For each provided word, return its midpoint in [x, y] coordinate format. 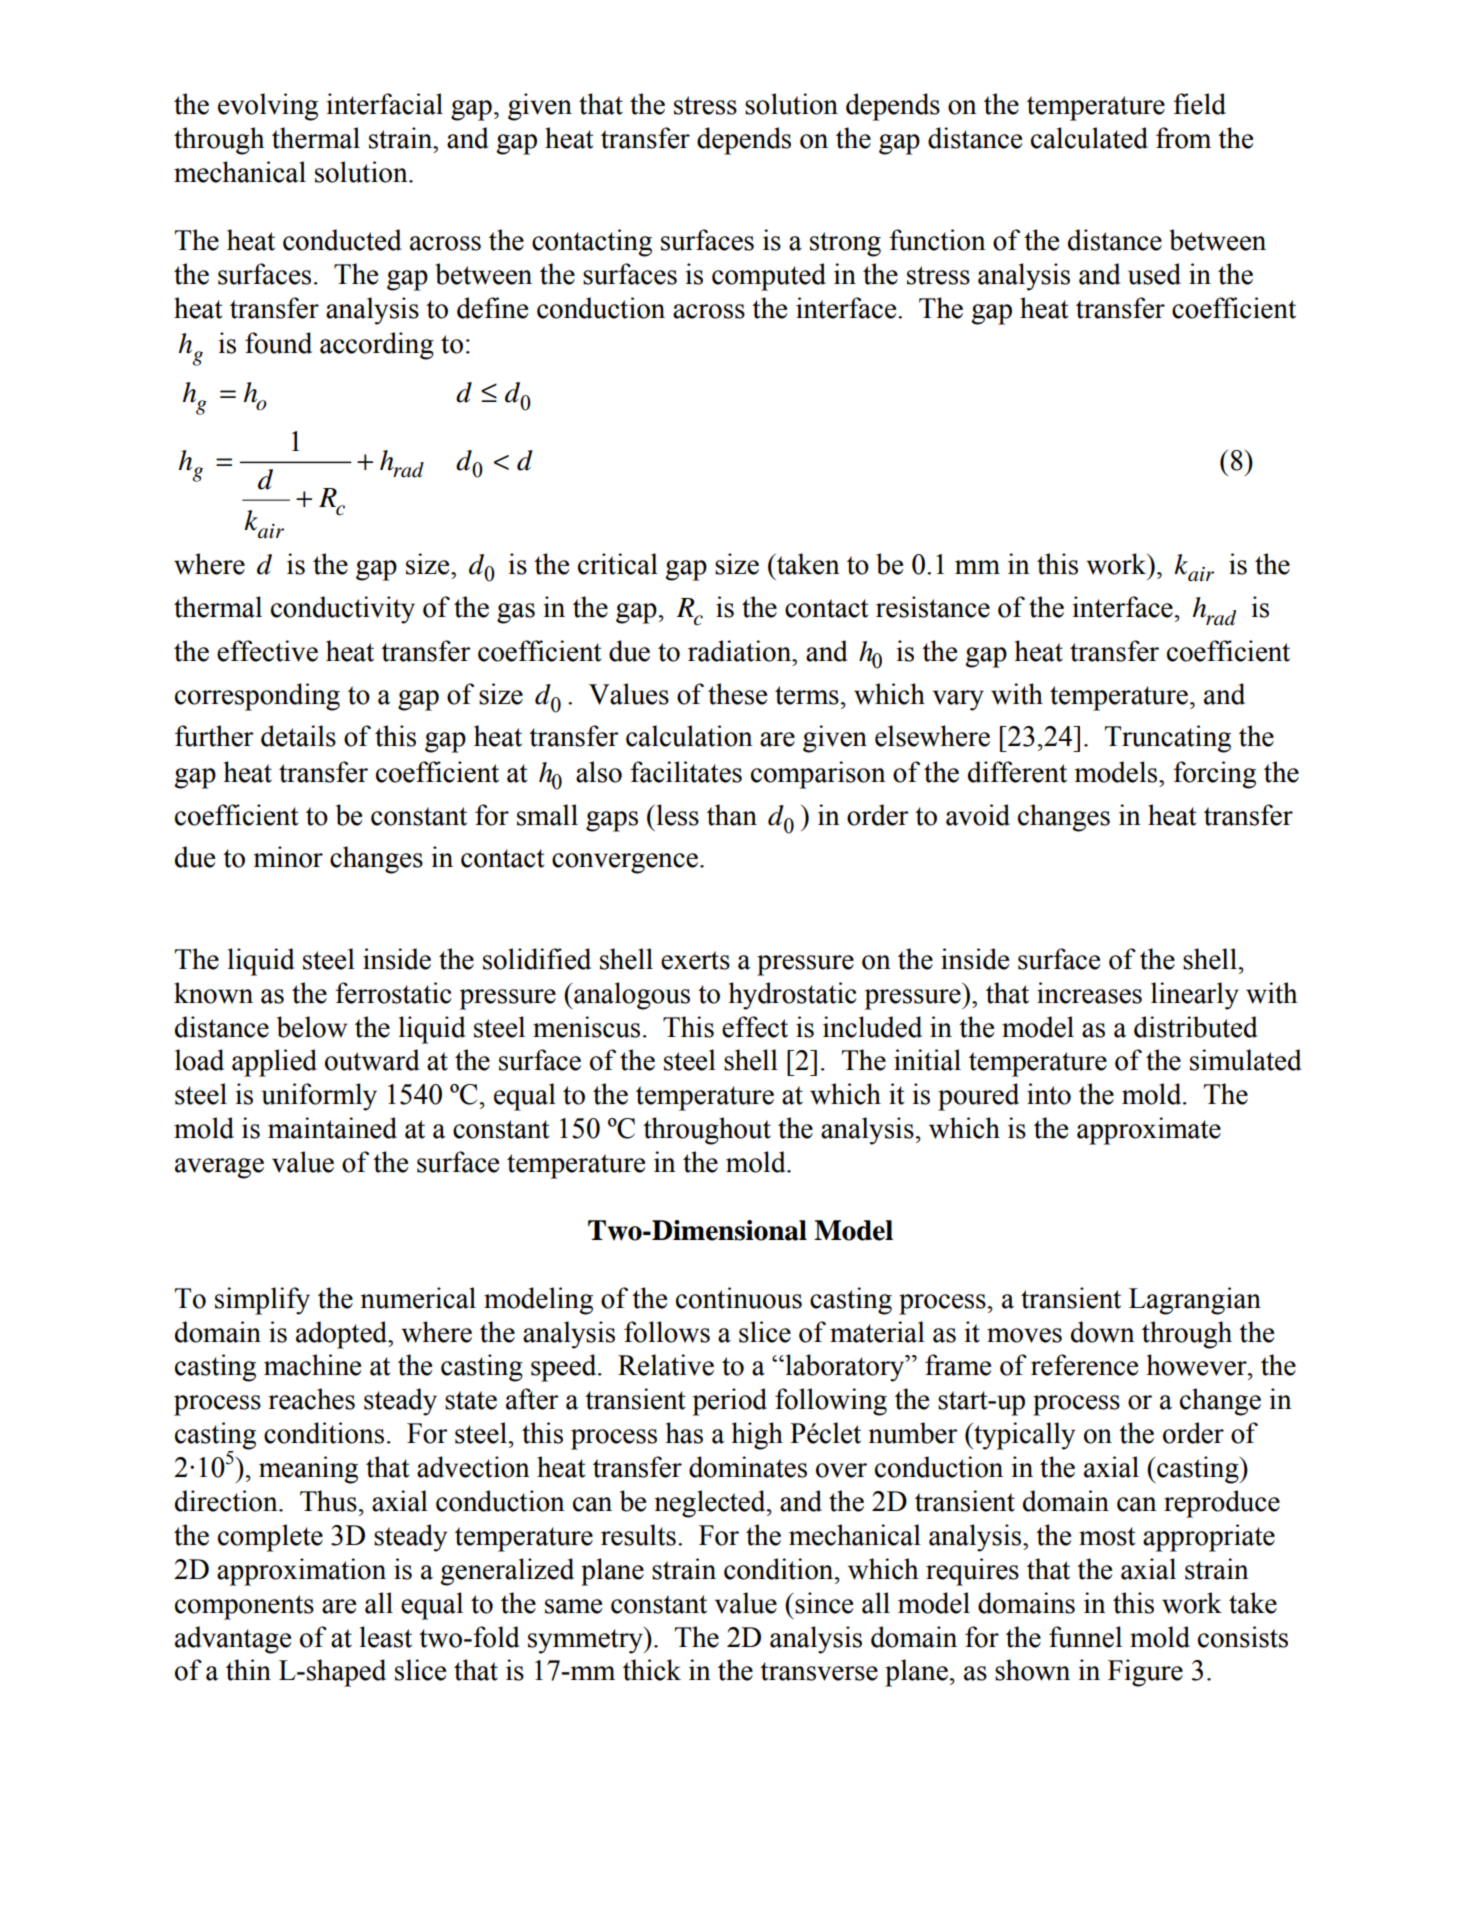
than [732, 815]
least [386, 1637]
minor [288, 857]
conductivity [343, 610]
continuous [739, 1298]
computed [769, 277]
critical [618, 564]
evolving [268, 107]
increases [1089, 993]
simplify [262, 1301]
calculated [1089, 138]
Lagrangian [1195, 1301]
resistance [933, 607]
